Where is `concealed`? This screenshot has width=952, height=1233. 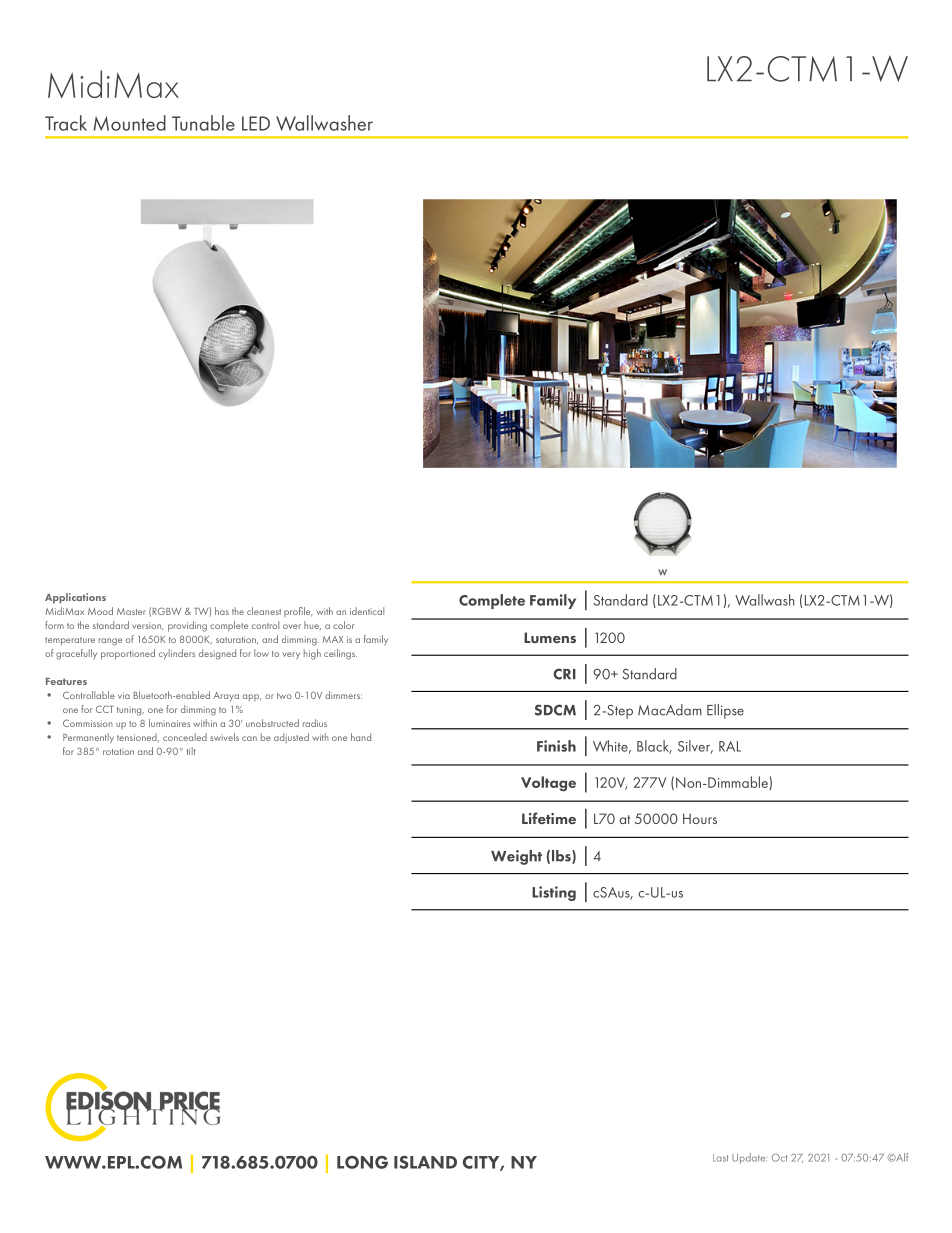
concealed is located at coordinates (185, 737).
